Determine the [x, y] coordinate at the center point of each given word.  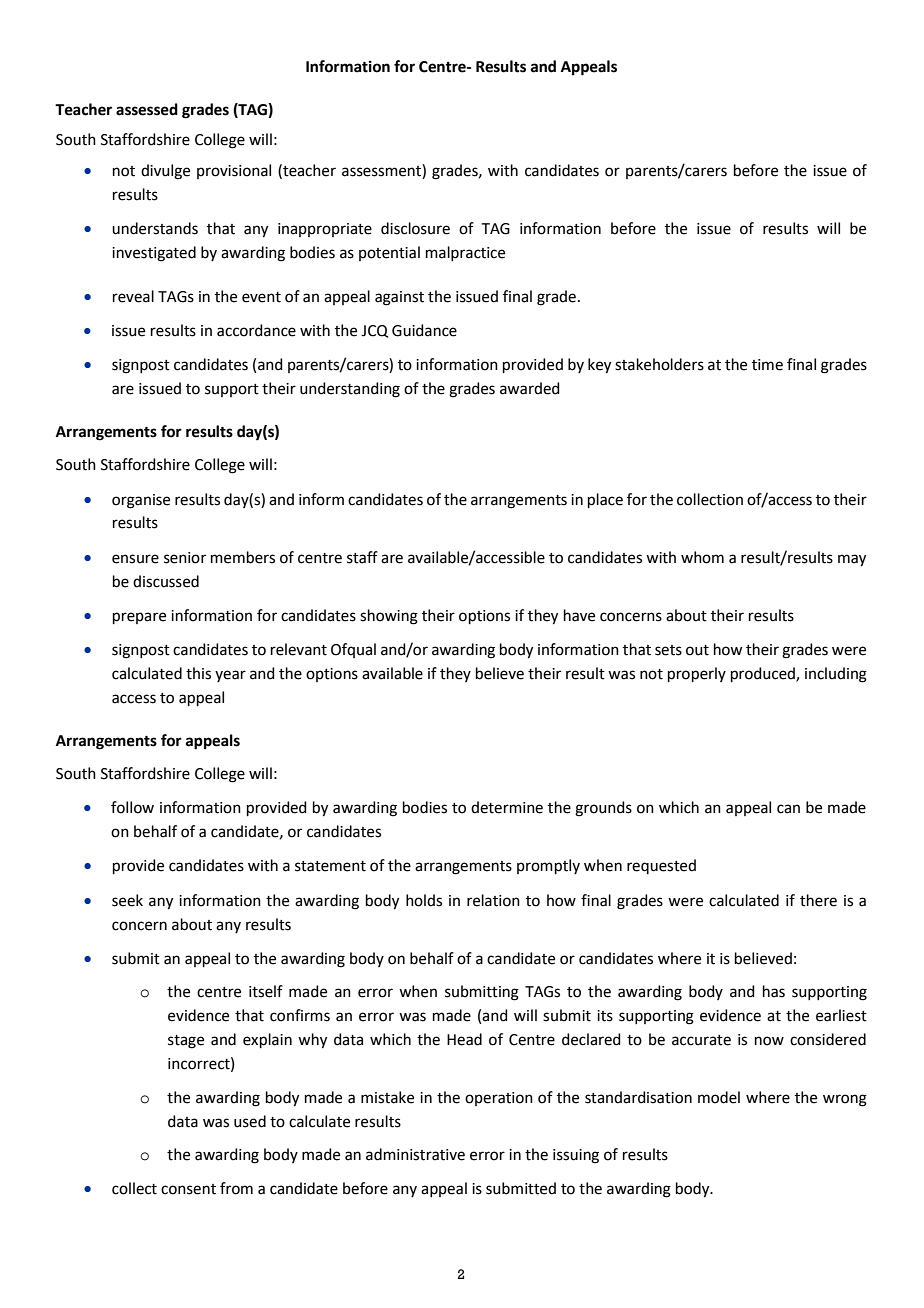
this [198, 673]
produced [764, 674]
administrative [415, 1154]
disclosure [415, 228]
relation [493, 900]
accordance [256, 330]
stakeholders [659, 364]
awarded [530, 388]
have [579, 615]
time [767, 365]
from [236, 1188]
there [818, 900]
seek [127, 900]
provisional [234, 171]
